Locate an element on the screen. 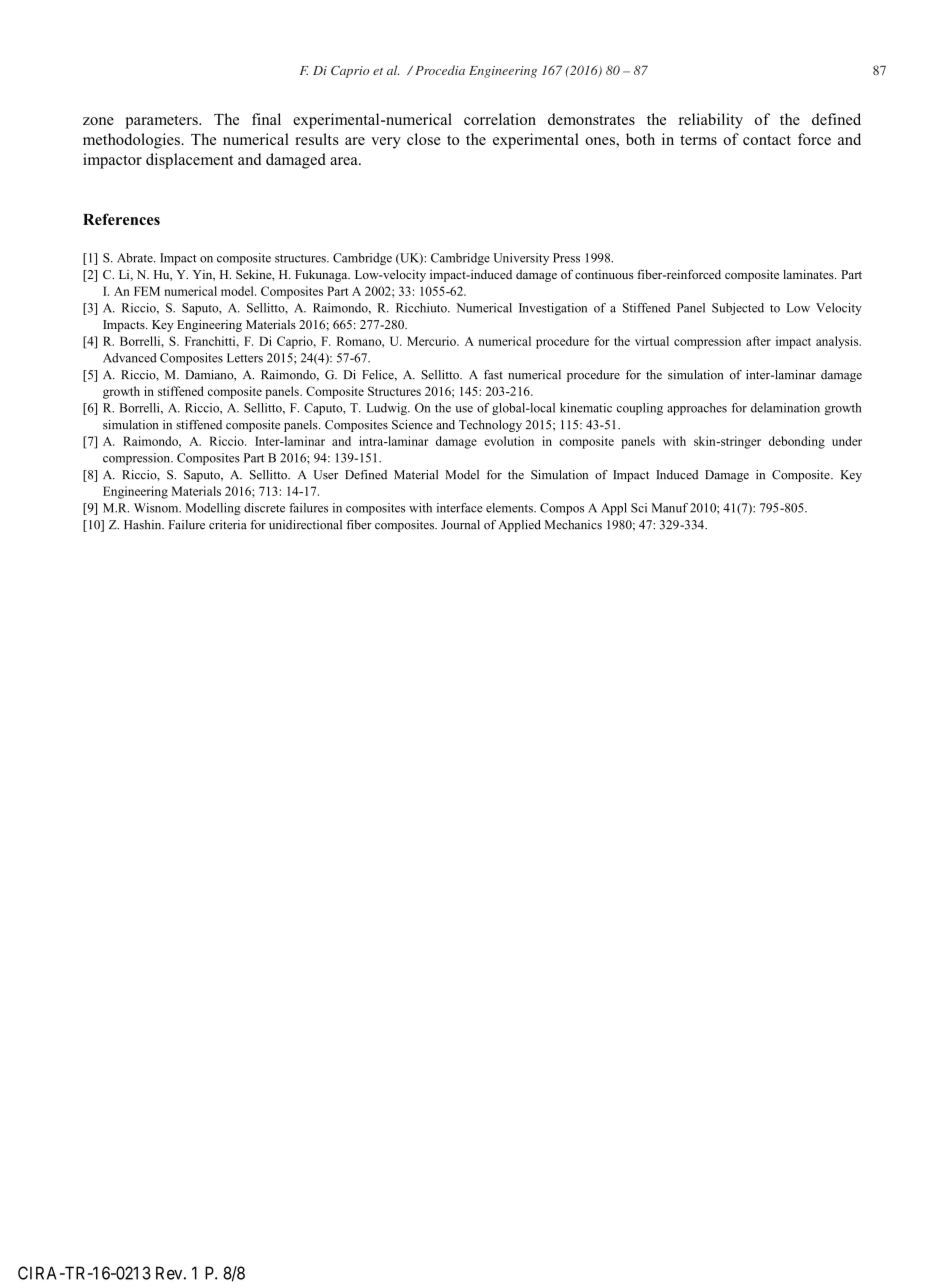  criteria is located at coordinates (228, 525).
